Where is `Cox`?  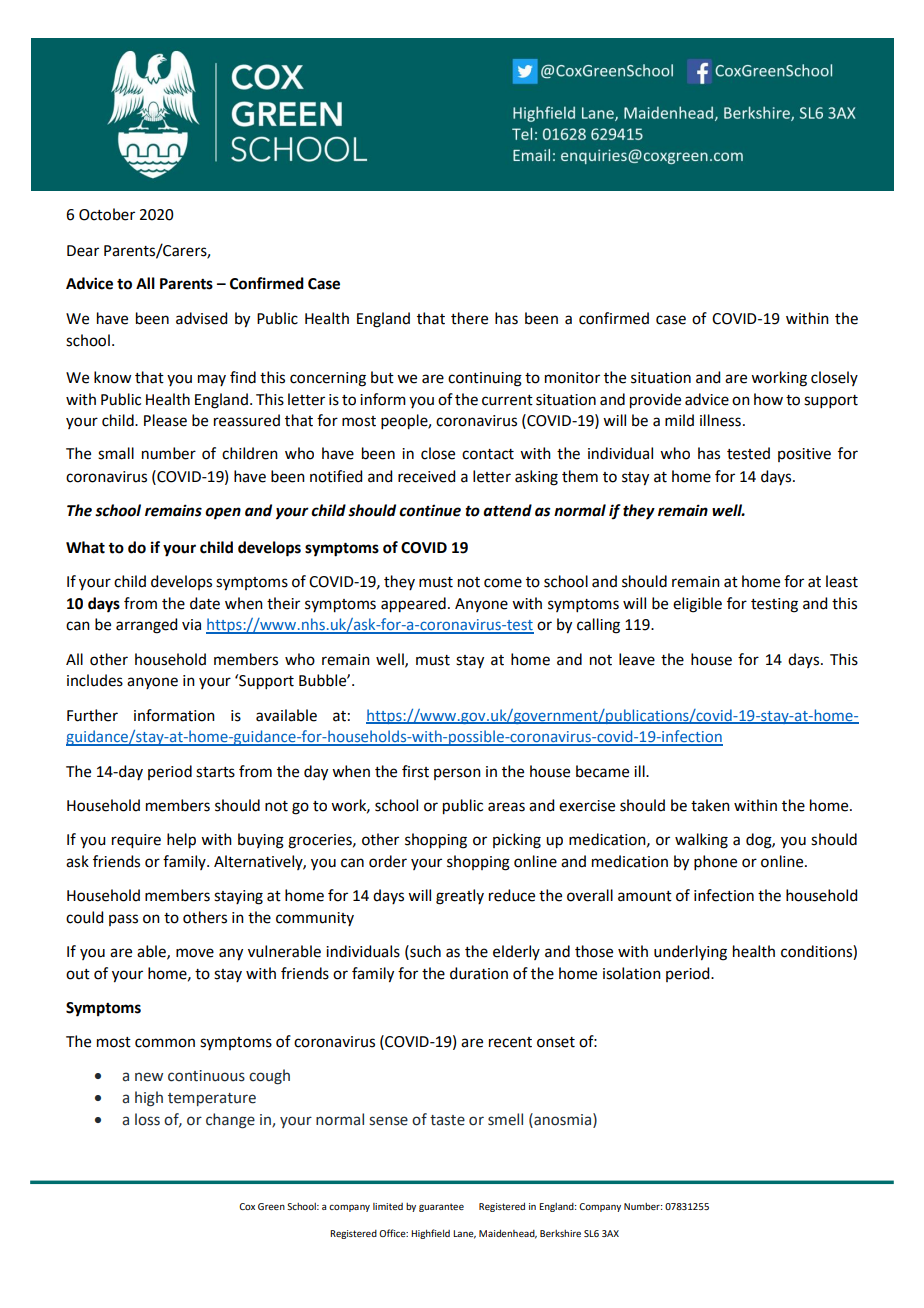
Cox is located at coordinates (247, 1206).
